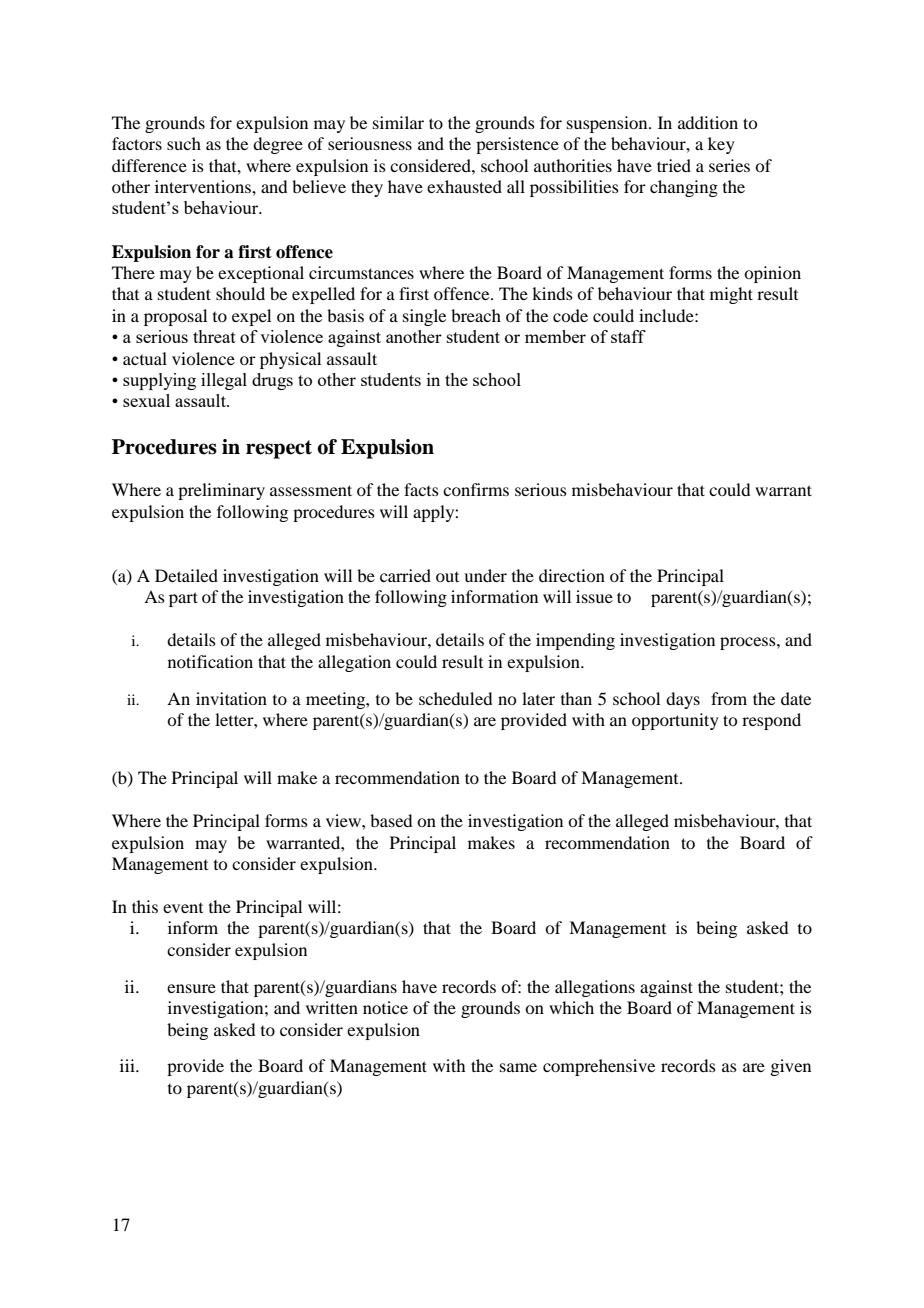 This screenshot has width=924, height=1308. What do you see at coordinates (391, 820) in the screenshot?
I see `based` at bounding box center [391, 820].
